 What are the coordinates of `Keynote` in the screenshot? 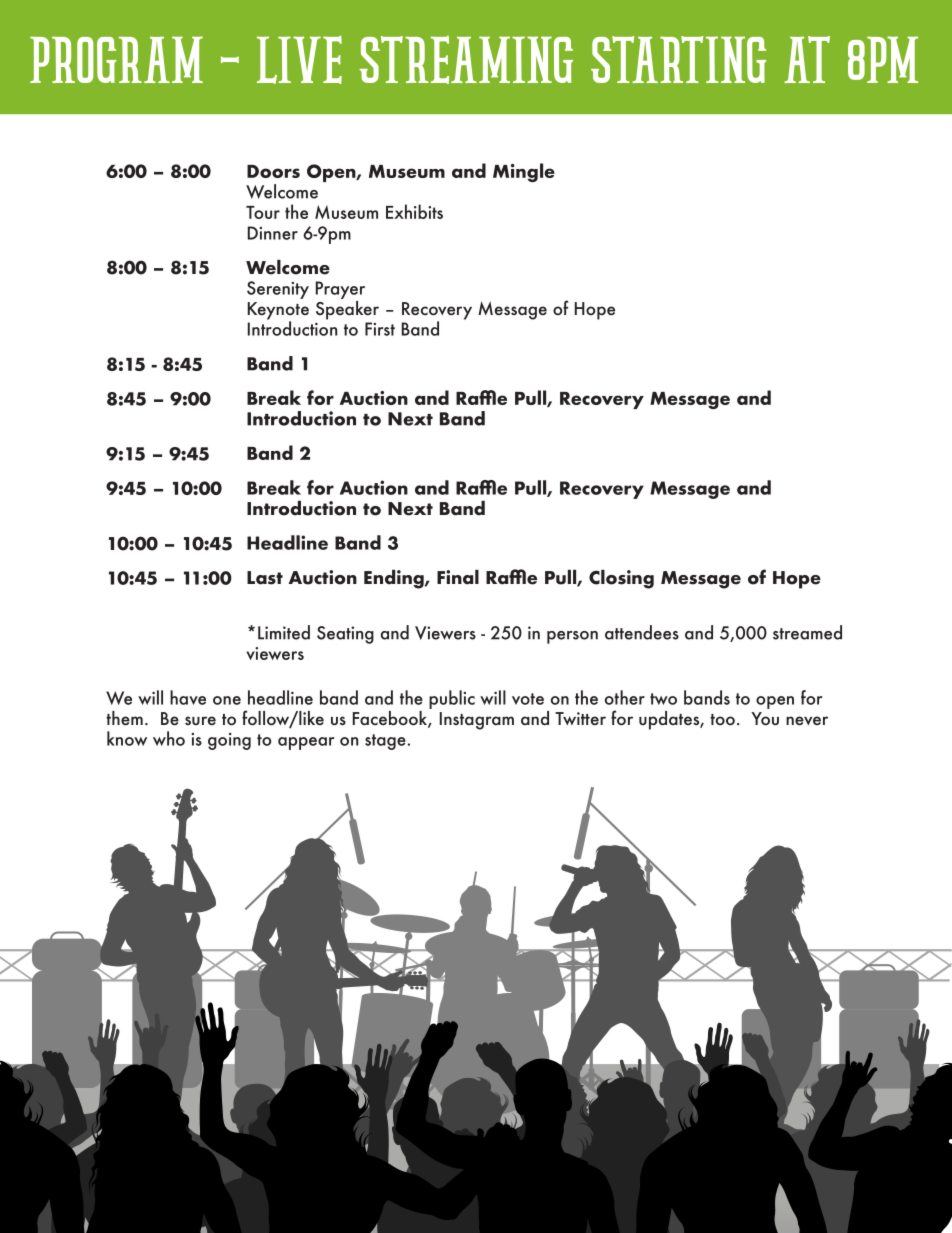 It's located at (278, 312).
